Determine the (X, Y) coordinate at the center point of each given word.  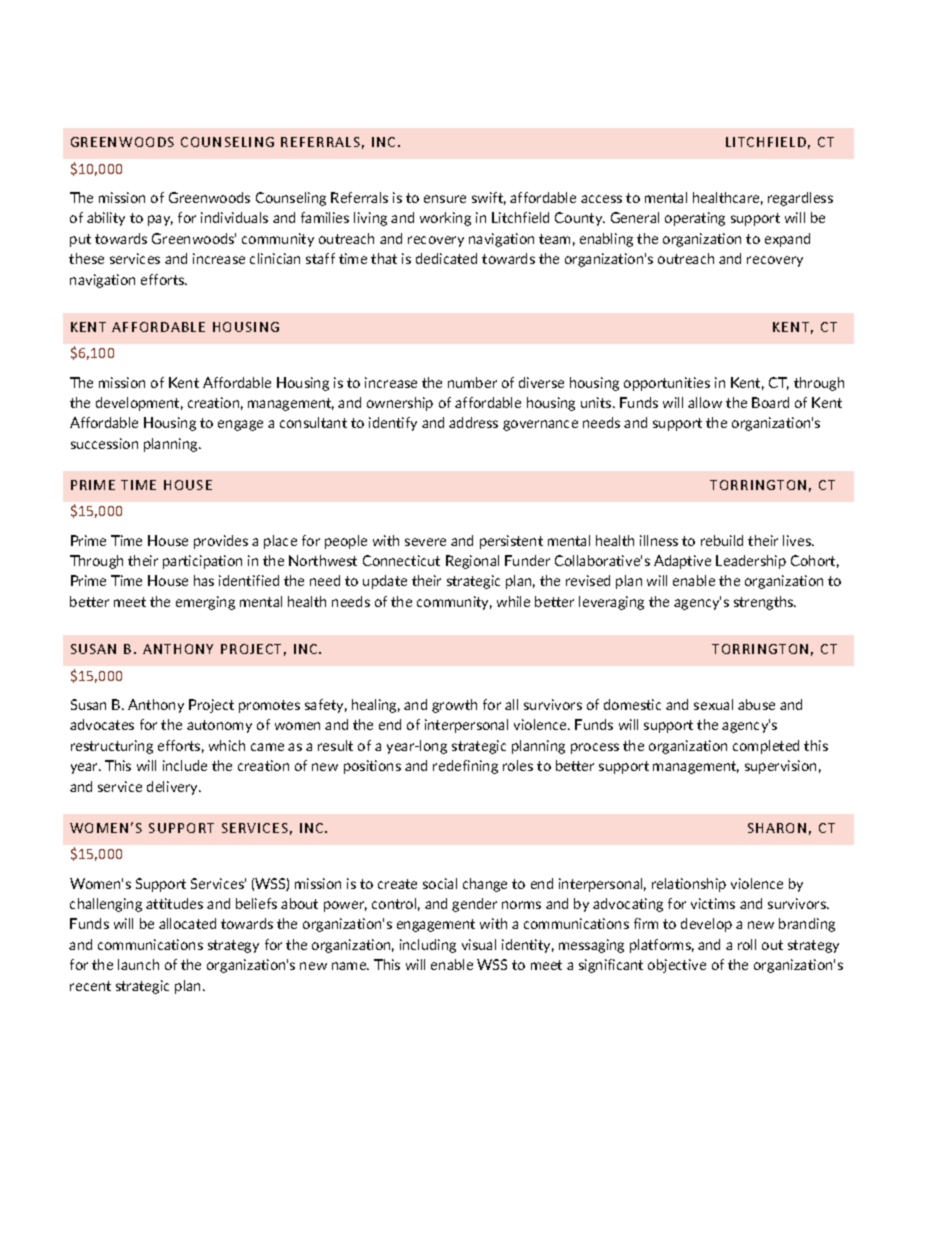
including (428, 946)
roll (747, 944)
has (204, 580)
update (385, 582)
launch (138, 964)
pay (160, 220)
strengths (765, 603)
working (445, 219)
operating (695, 219)
